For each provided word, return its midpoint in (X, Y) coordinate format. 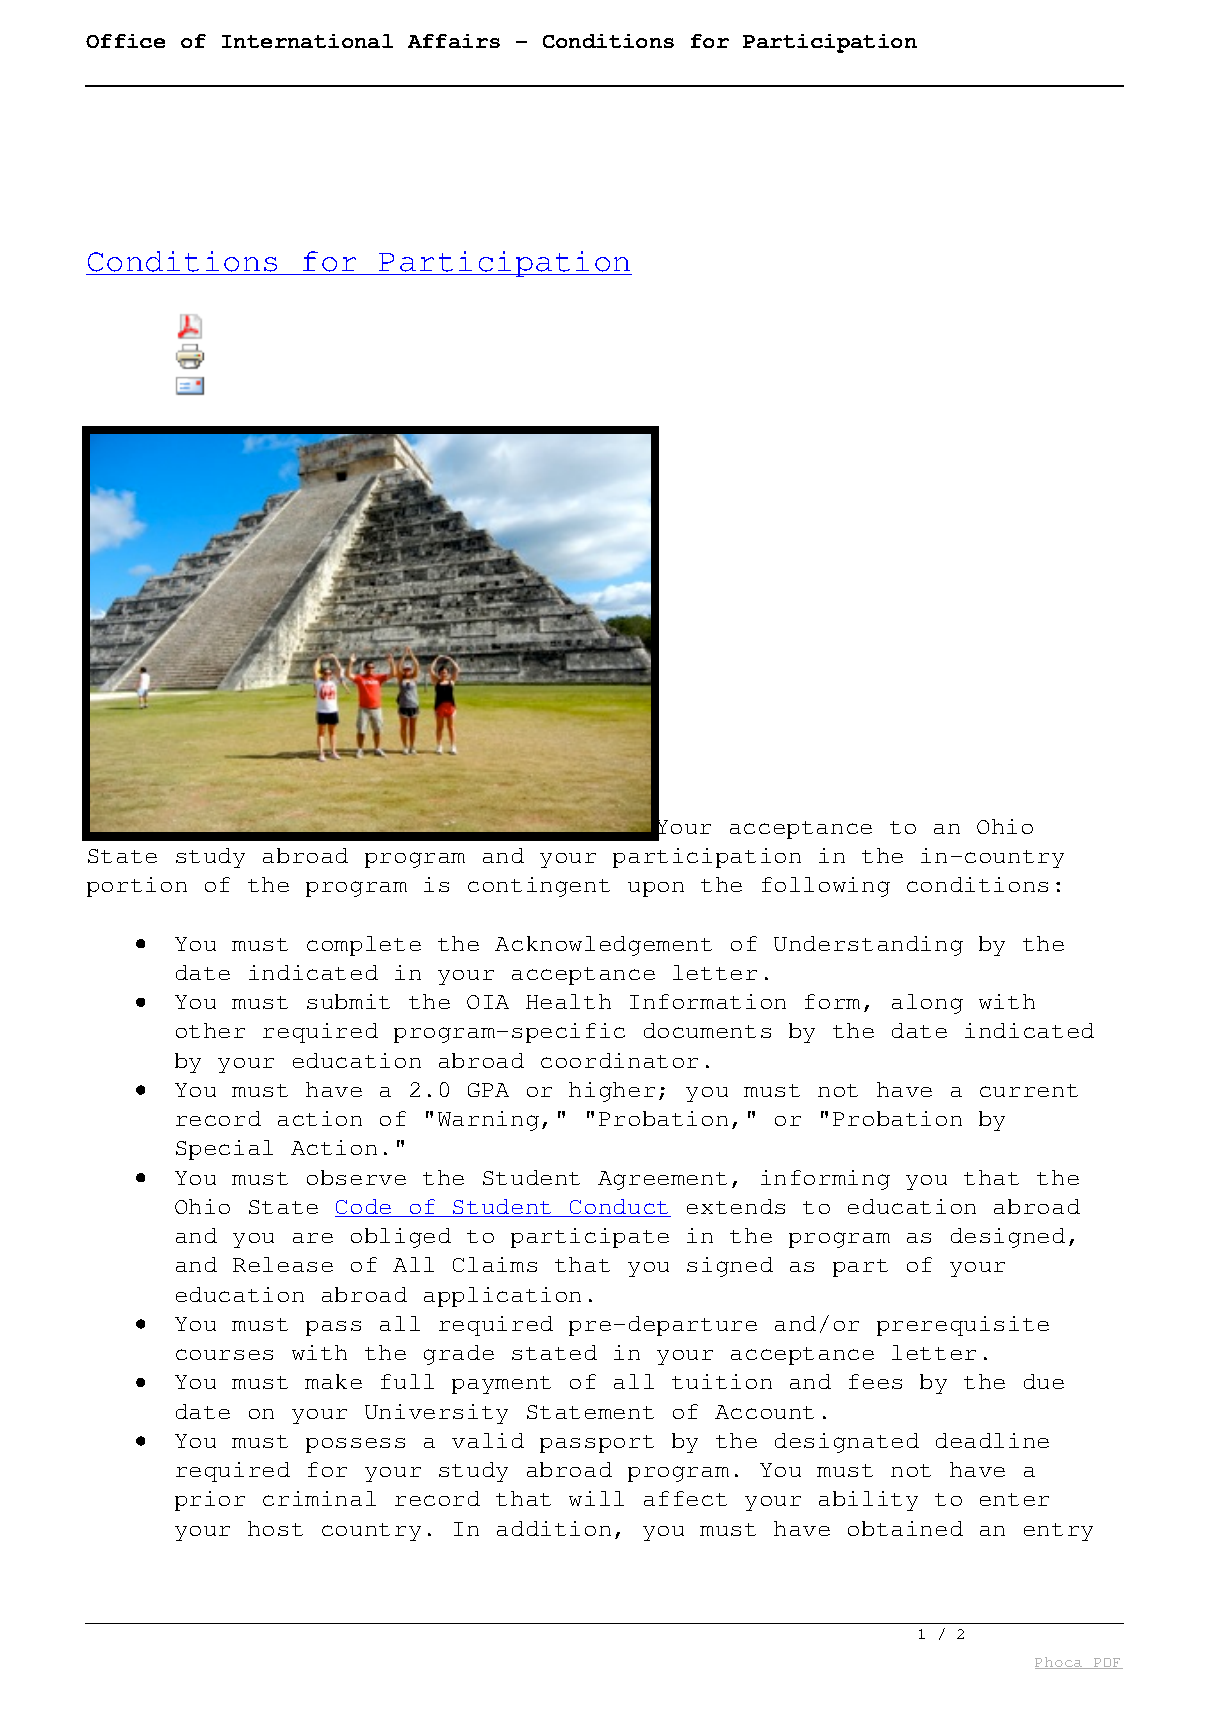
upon (656, 889)
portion (137, 887)
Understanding (868, 946)
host (275, 1528)
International (307, 41)
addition (554, 1528)
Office (125, 41)
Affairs (454, 41)
